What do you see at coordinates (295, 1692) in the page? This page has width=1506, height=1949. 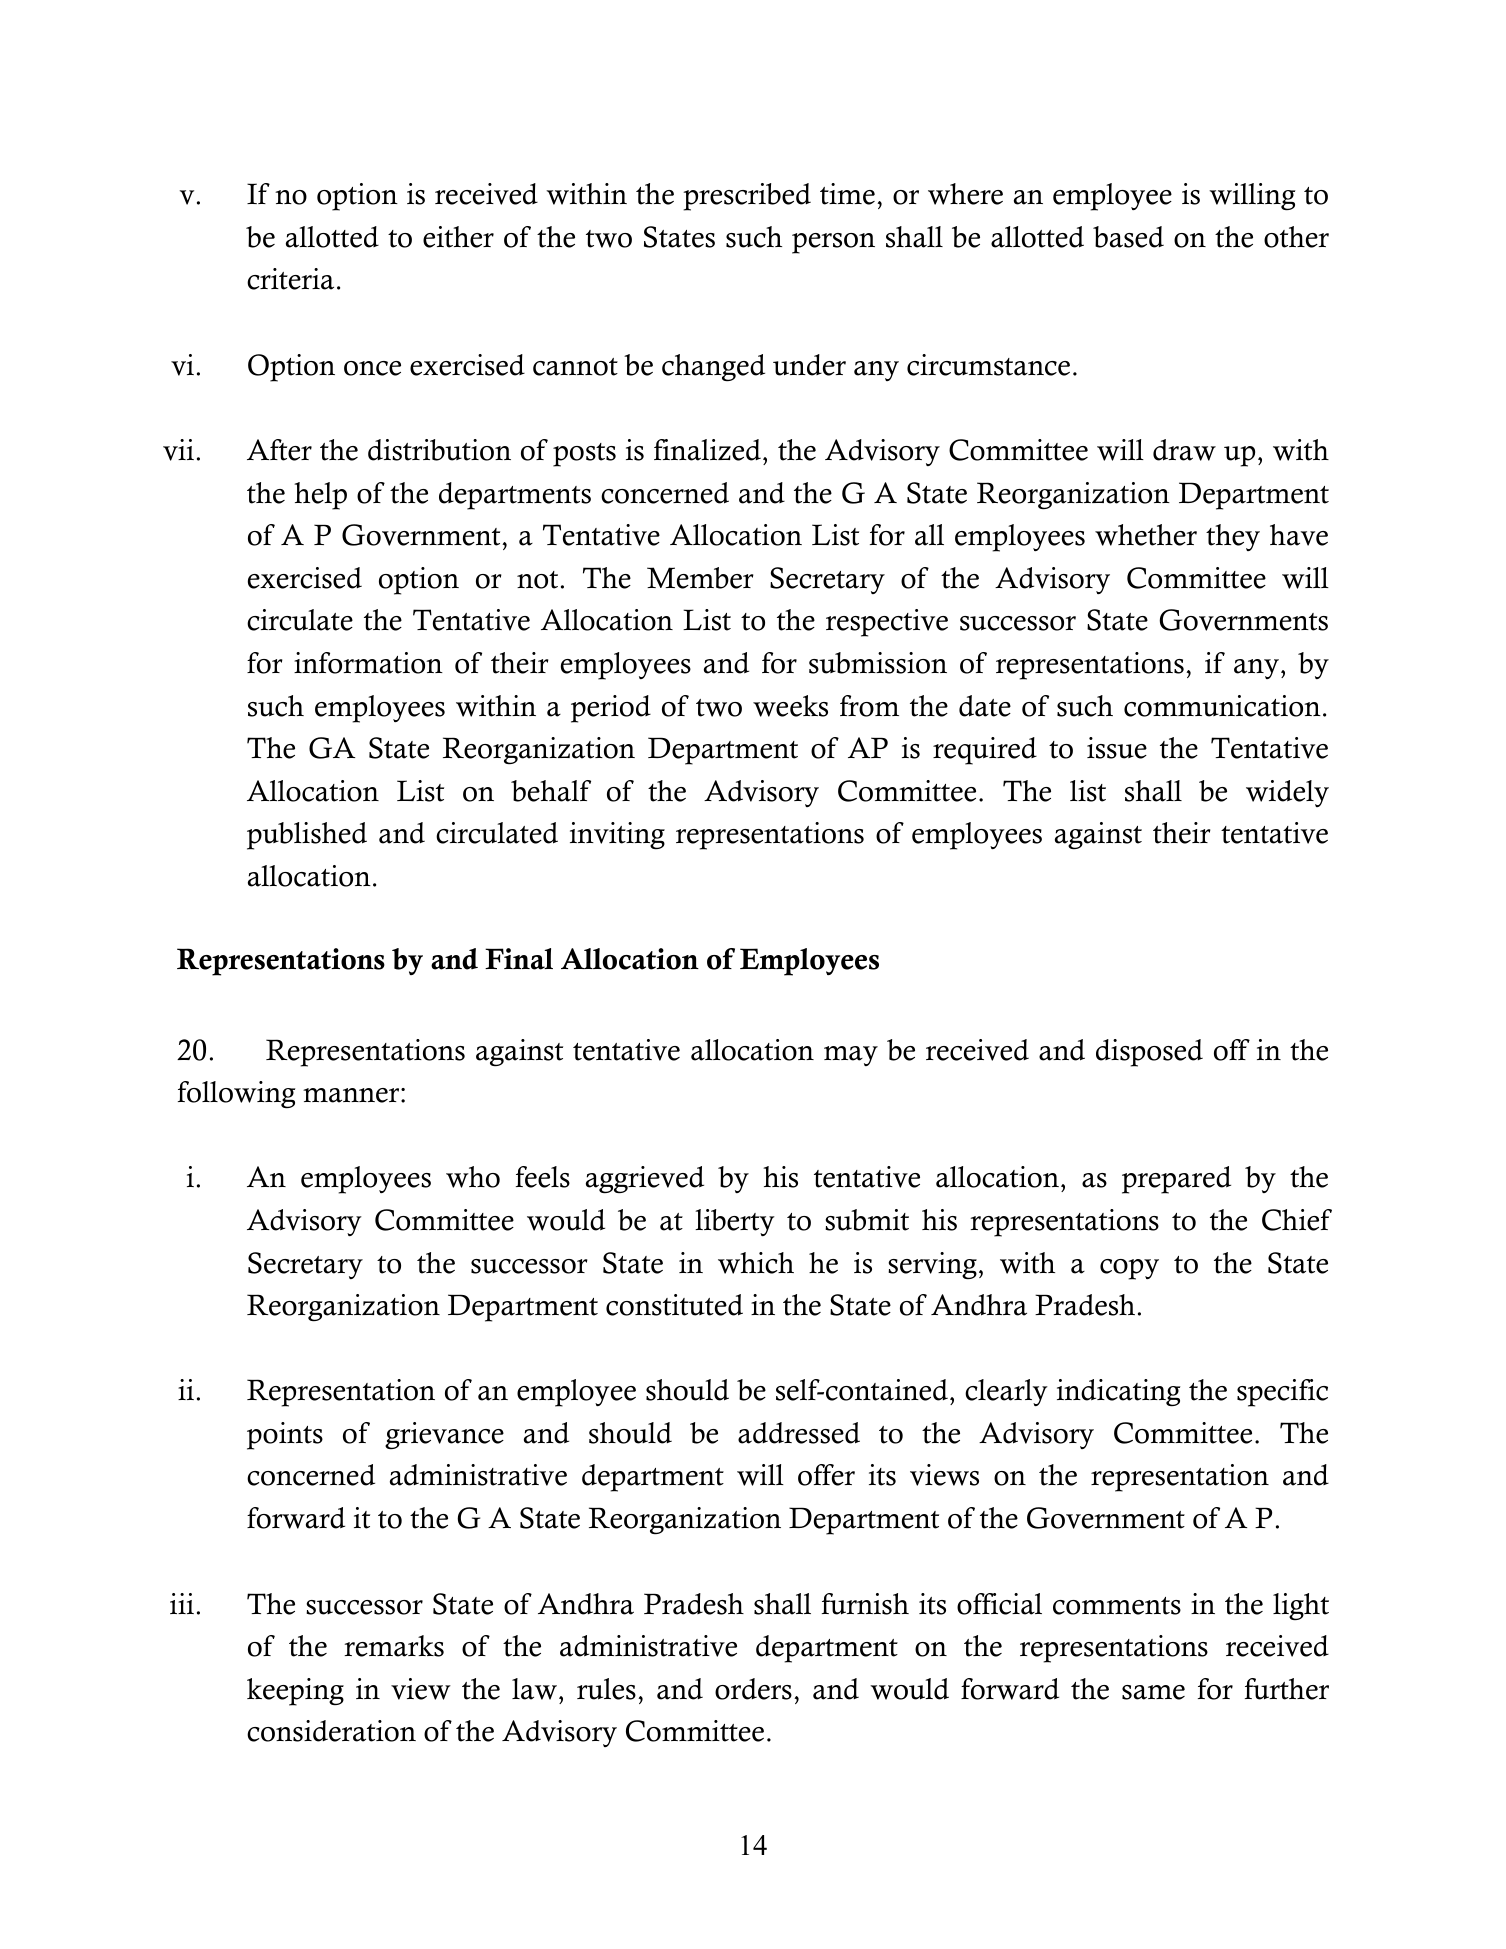 I see `keeping` at bounding box center [295, 1692].
